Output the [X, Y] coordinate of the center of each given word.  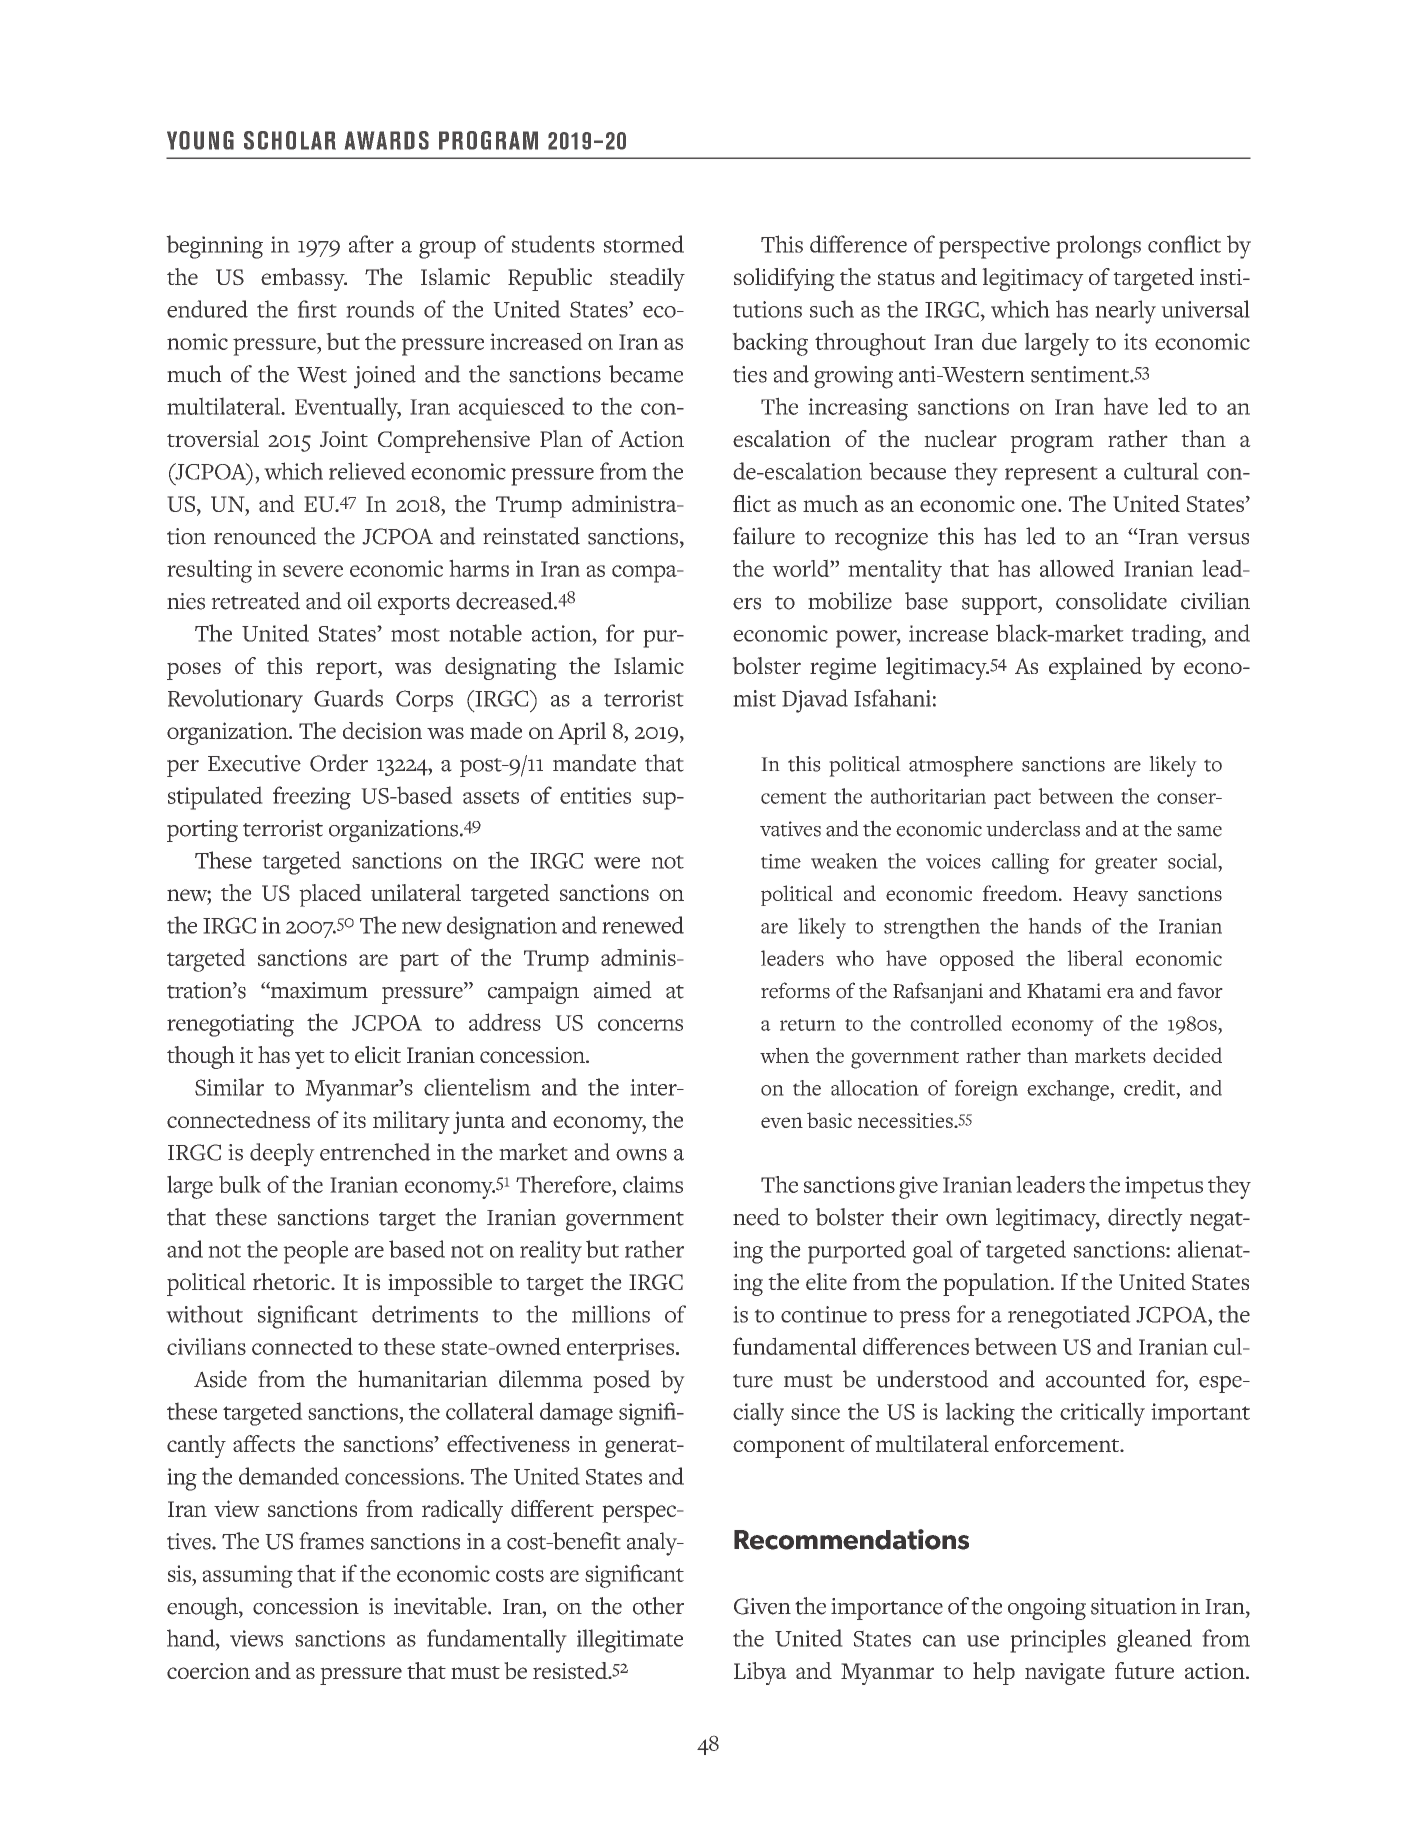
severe [313, 571]
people [315, 1252]
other [658, 1606]
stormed [644, 244]
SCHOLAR [290, 140]
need [756, 1217]
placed [330, 895]
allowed [1077, 568]
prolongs [1098, 247]
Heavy [1100, 897]
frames [331, 1541]
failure [764, 536]
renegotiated [1069, 1317]
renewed [643, 925]
